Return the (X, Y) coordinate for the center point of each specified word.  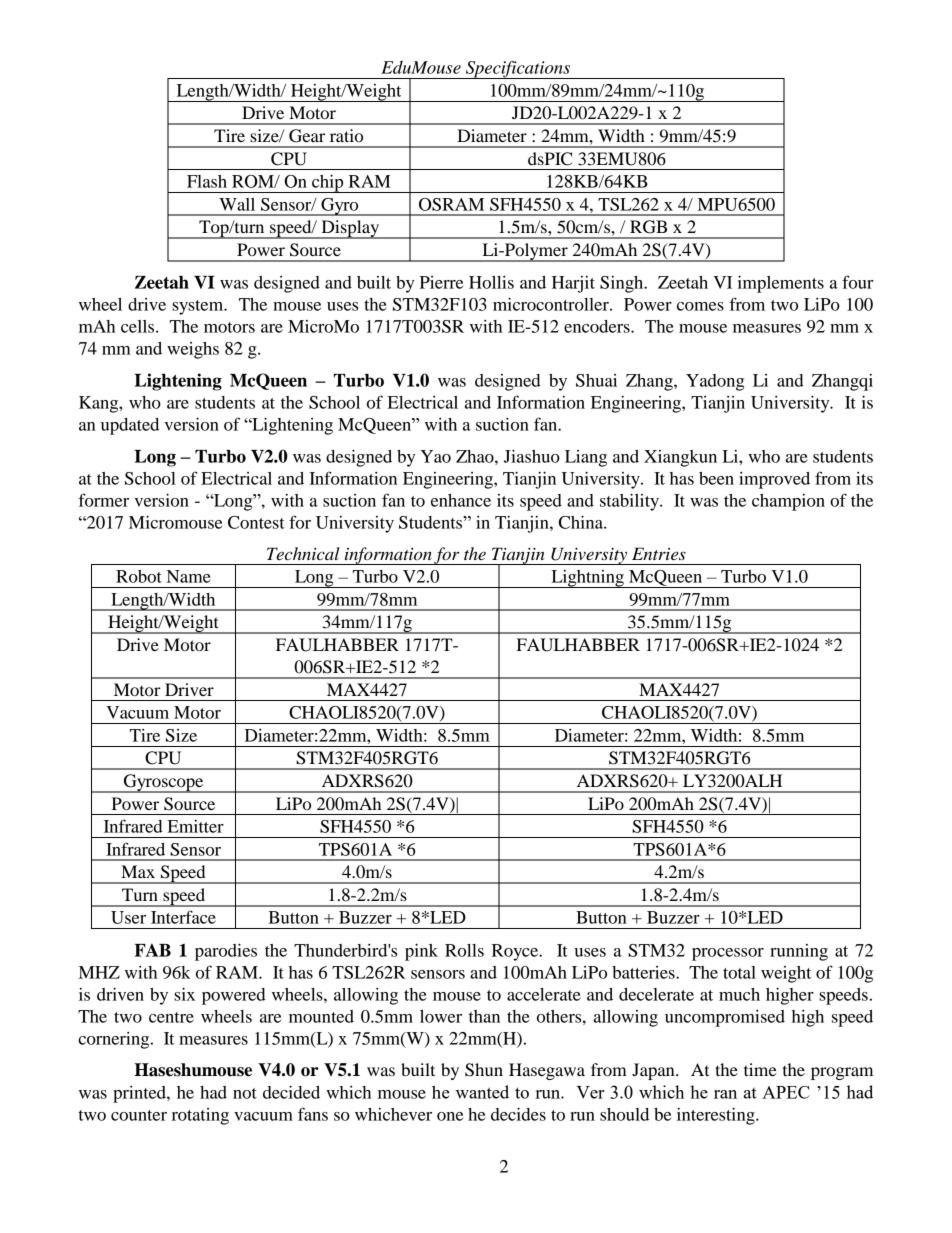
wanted (482, 1092)
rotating (200, 1116)
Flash (207, 181)
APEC (786, 1092)
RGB (648, 227)
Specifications (518, 70)
